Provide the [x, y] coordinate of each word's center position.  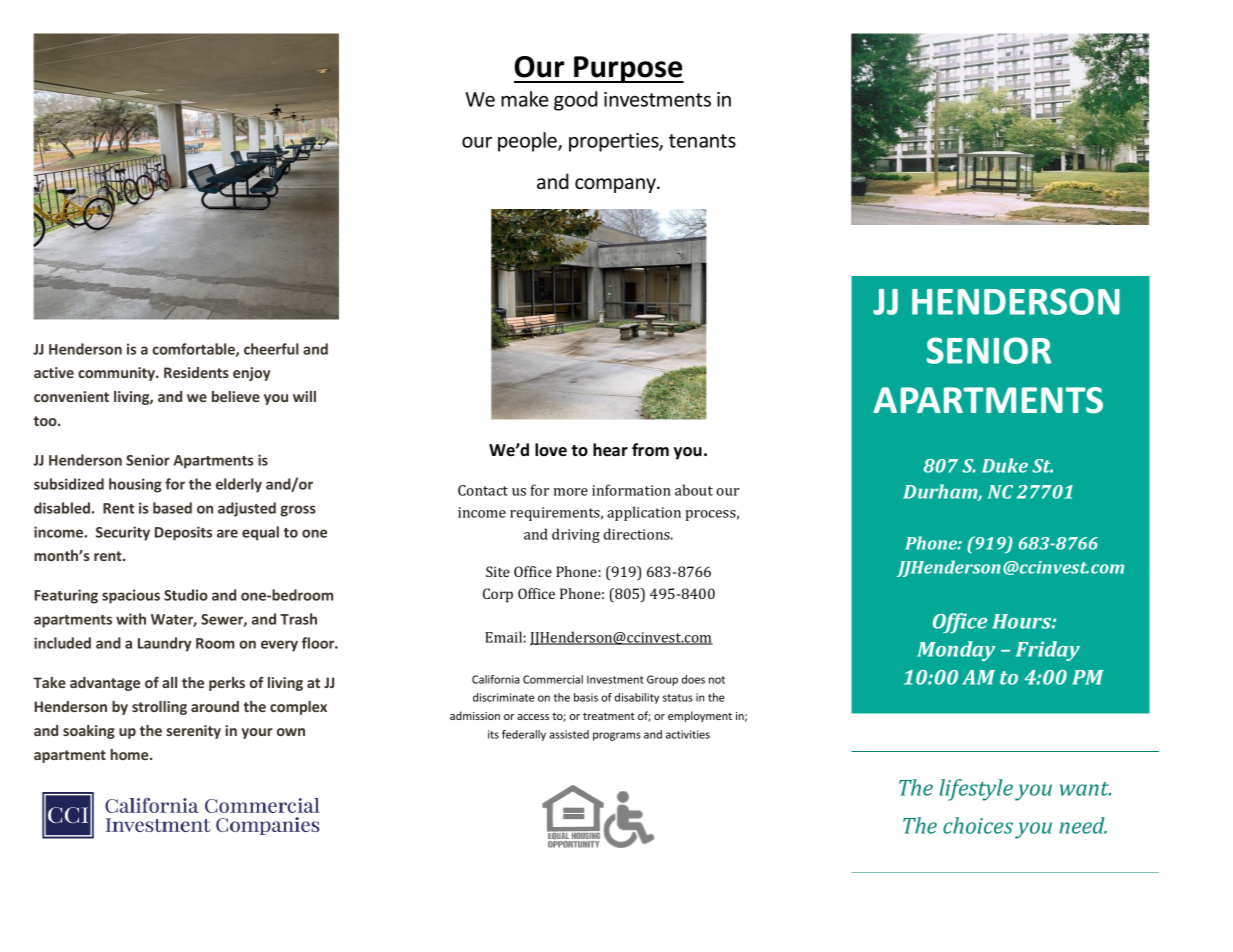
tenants [702, 141]
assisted [569, 734]
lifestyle [976, 790]
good [576, 101]
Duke [1005, 465]
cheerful [271, 349]
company [616, 185]
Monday [956, 651]
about [694, 490]
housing [135, 485]
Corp [498, 595]
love [551, 449]
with [131, 619]
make [524, 99]
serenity [193, 732]
